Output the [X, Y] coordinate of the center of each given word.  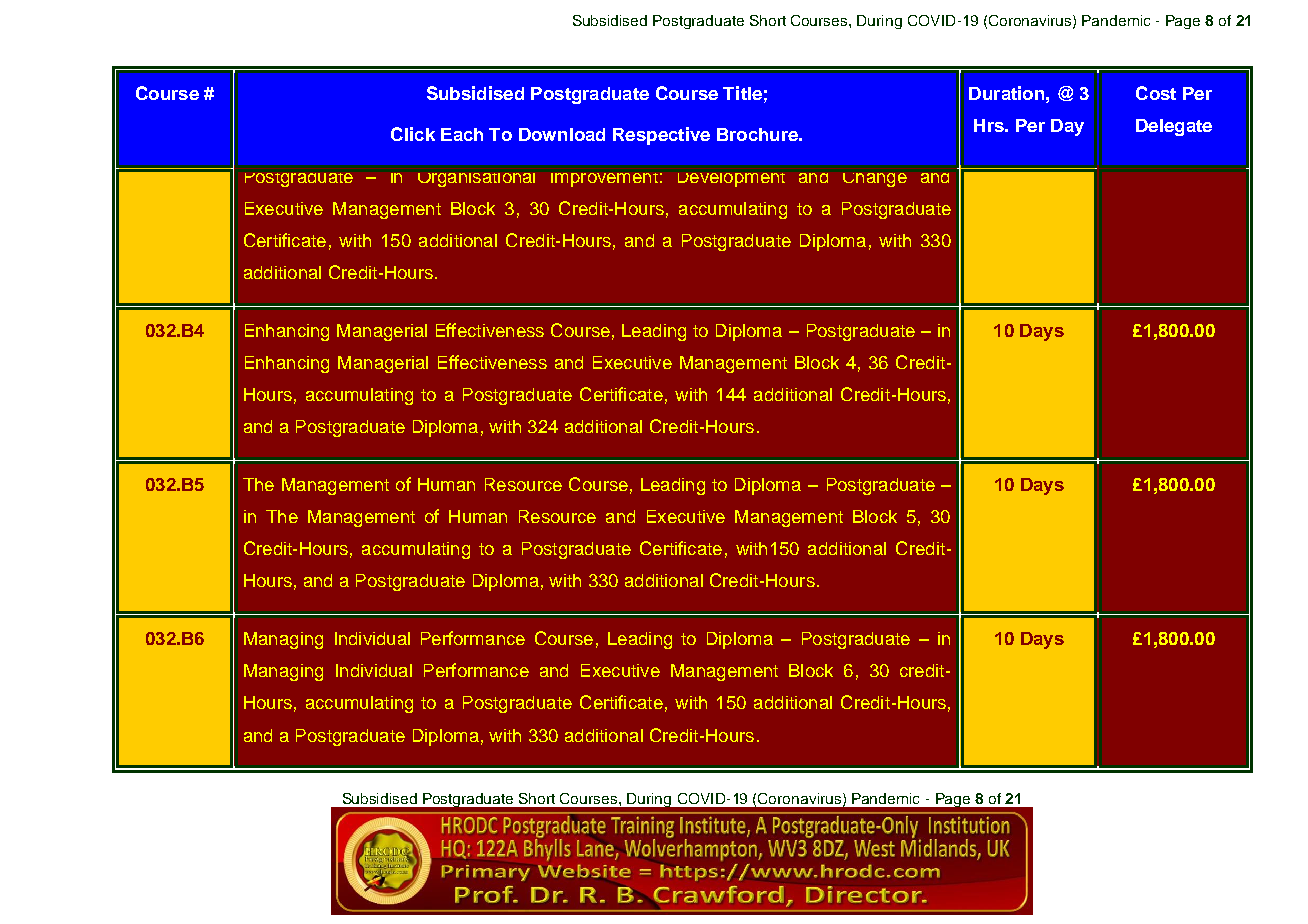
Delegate [1174, 127]
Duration [1006, 93]
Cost [1156, 93]
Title [742, 93]
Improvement [604, 180]
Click [413, 134]
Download [562, 134]
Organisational [476, 180]
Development [731, 180]
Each [462, 134]
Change [875, 180]
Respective [661, 136]
